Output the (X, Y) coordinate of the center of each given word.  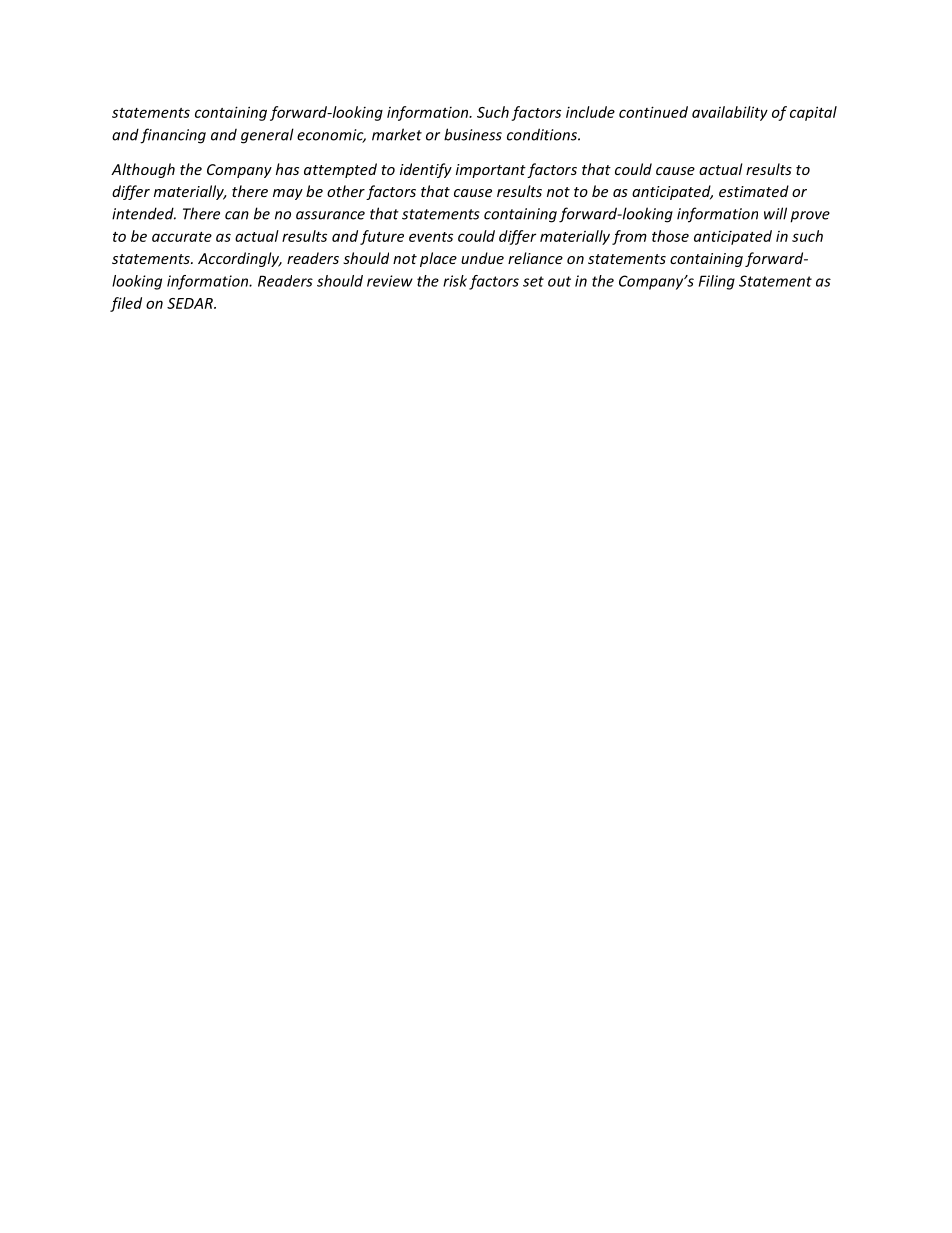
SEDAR (191, 303)
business (473, 134)
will (775, 213)
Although (143, 170)
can (237, 215)
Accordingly (240, 259)
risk (455, 281)
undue (482, 258)
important (491, 171)
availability (730, 113)
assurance (330, 215)
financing (173, 136)
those (670, 236)
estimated (754, 191)
